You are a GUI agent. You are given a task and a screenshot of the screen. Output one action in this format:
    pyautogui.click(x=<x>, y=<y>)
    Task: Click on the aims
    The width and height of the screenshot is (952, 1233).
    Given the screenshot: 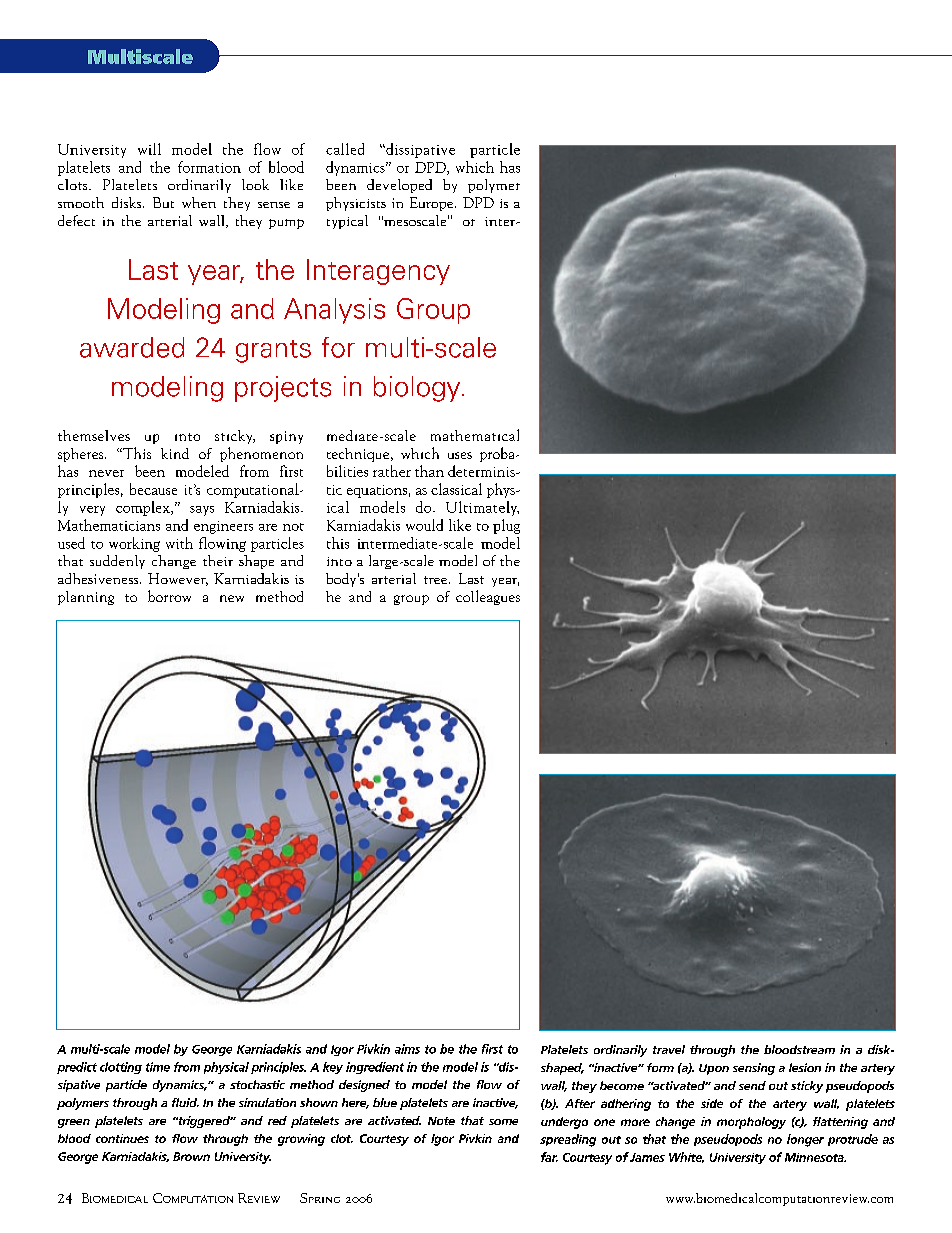 What is the action you would take?
    pyautogui.click(x=407, y=1049)
